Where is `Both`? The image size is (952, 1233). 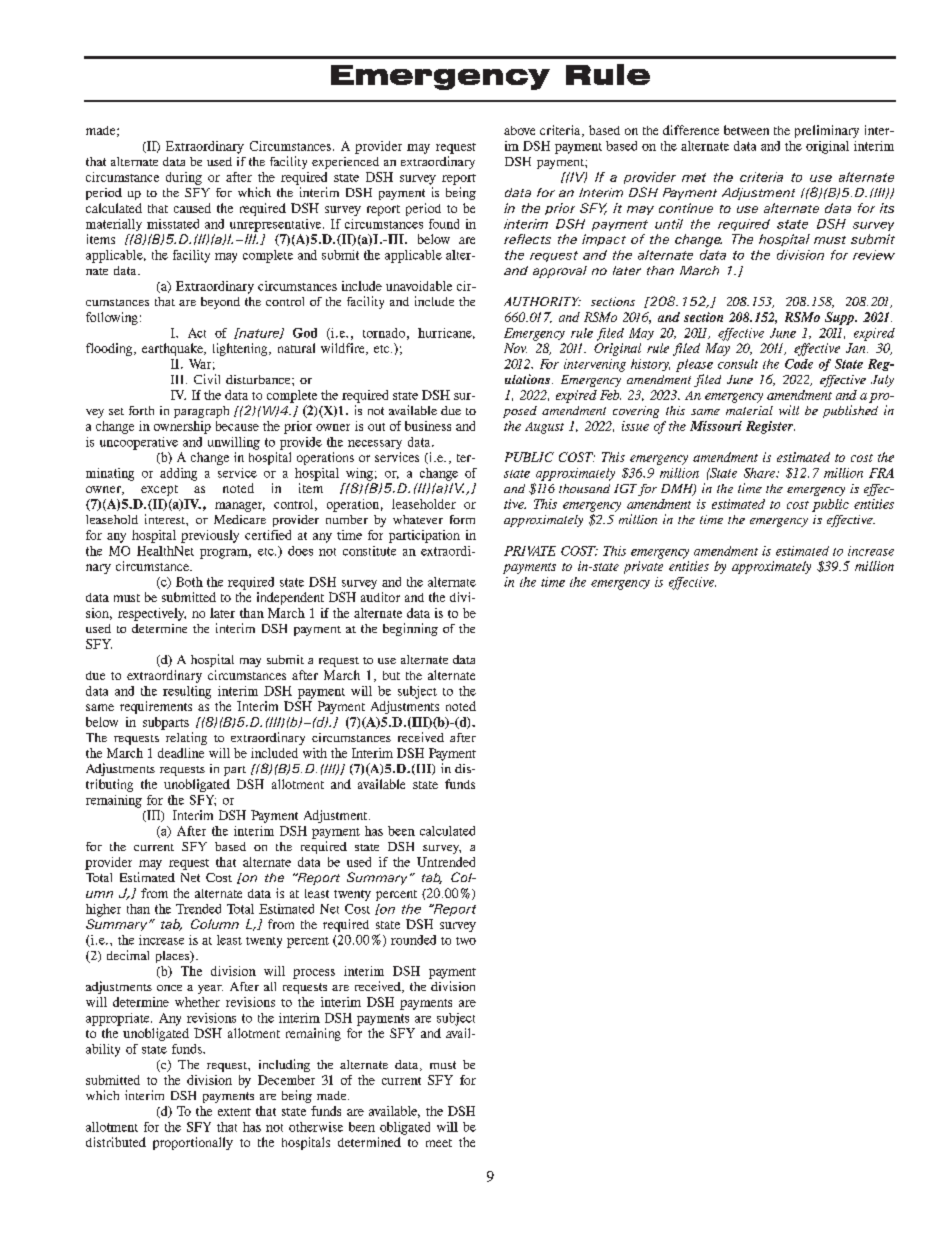
Both is located at coordinates (189, 582).
